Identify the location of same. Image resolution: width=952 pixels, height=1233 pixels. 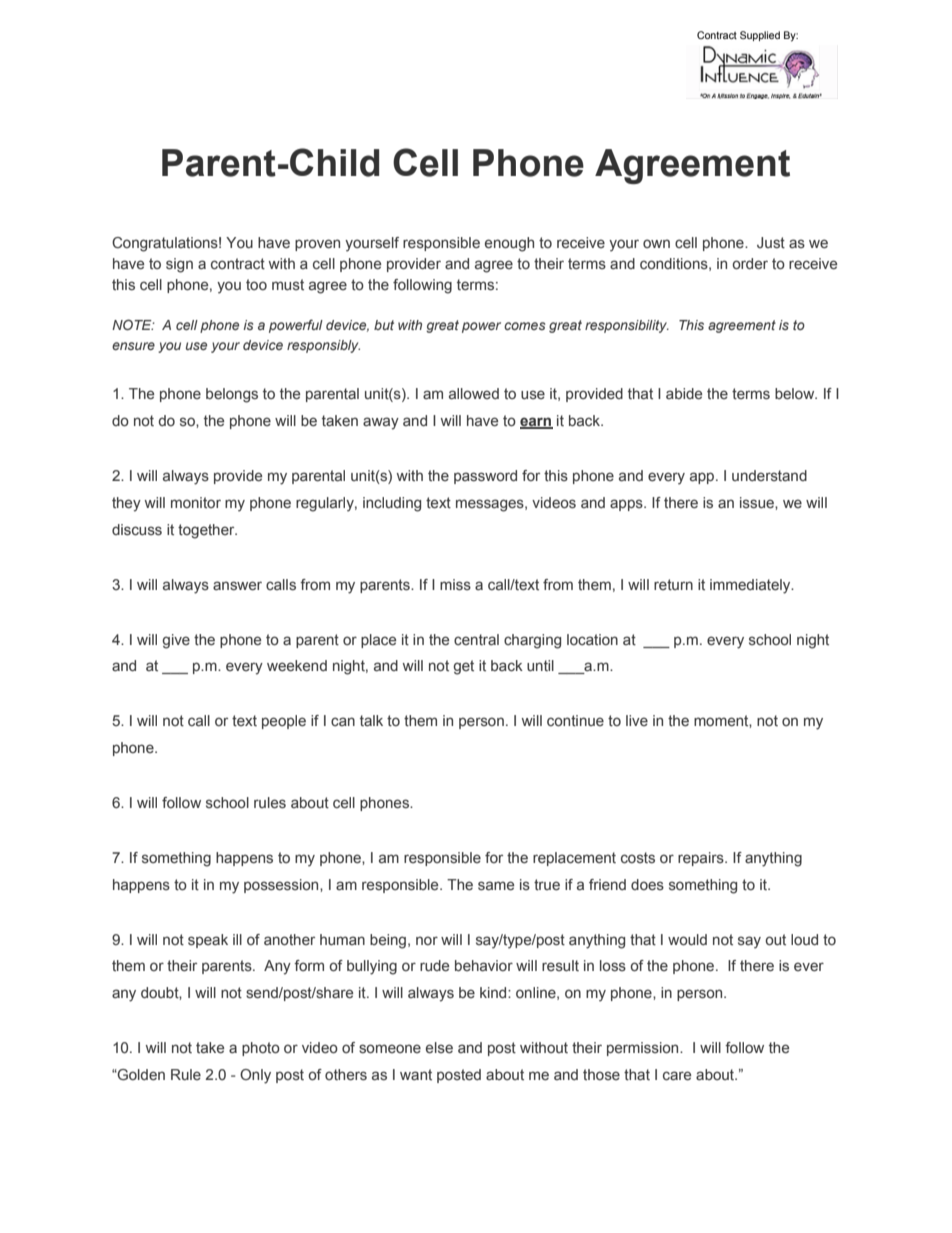
(496, 885).
